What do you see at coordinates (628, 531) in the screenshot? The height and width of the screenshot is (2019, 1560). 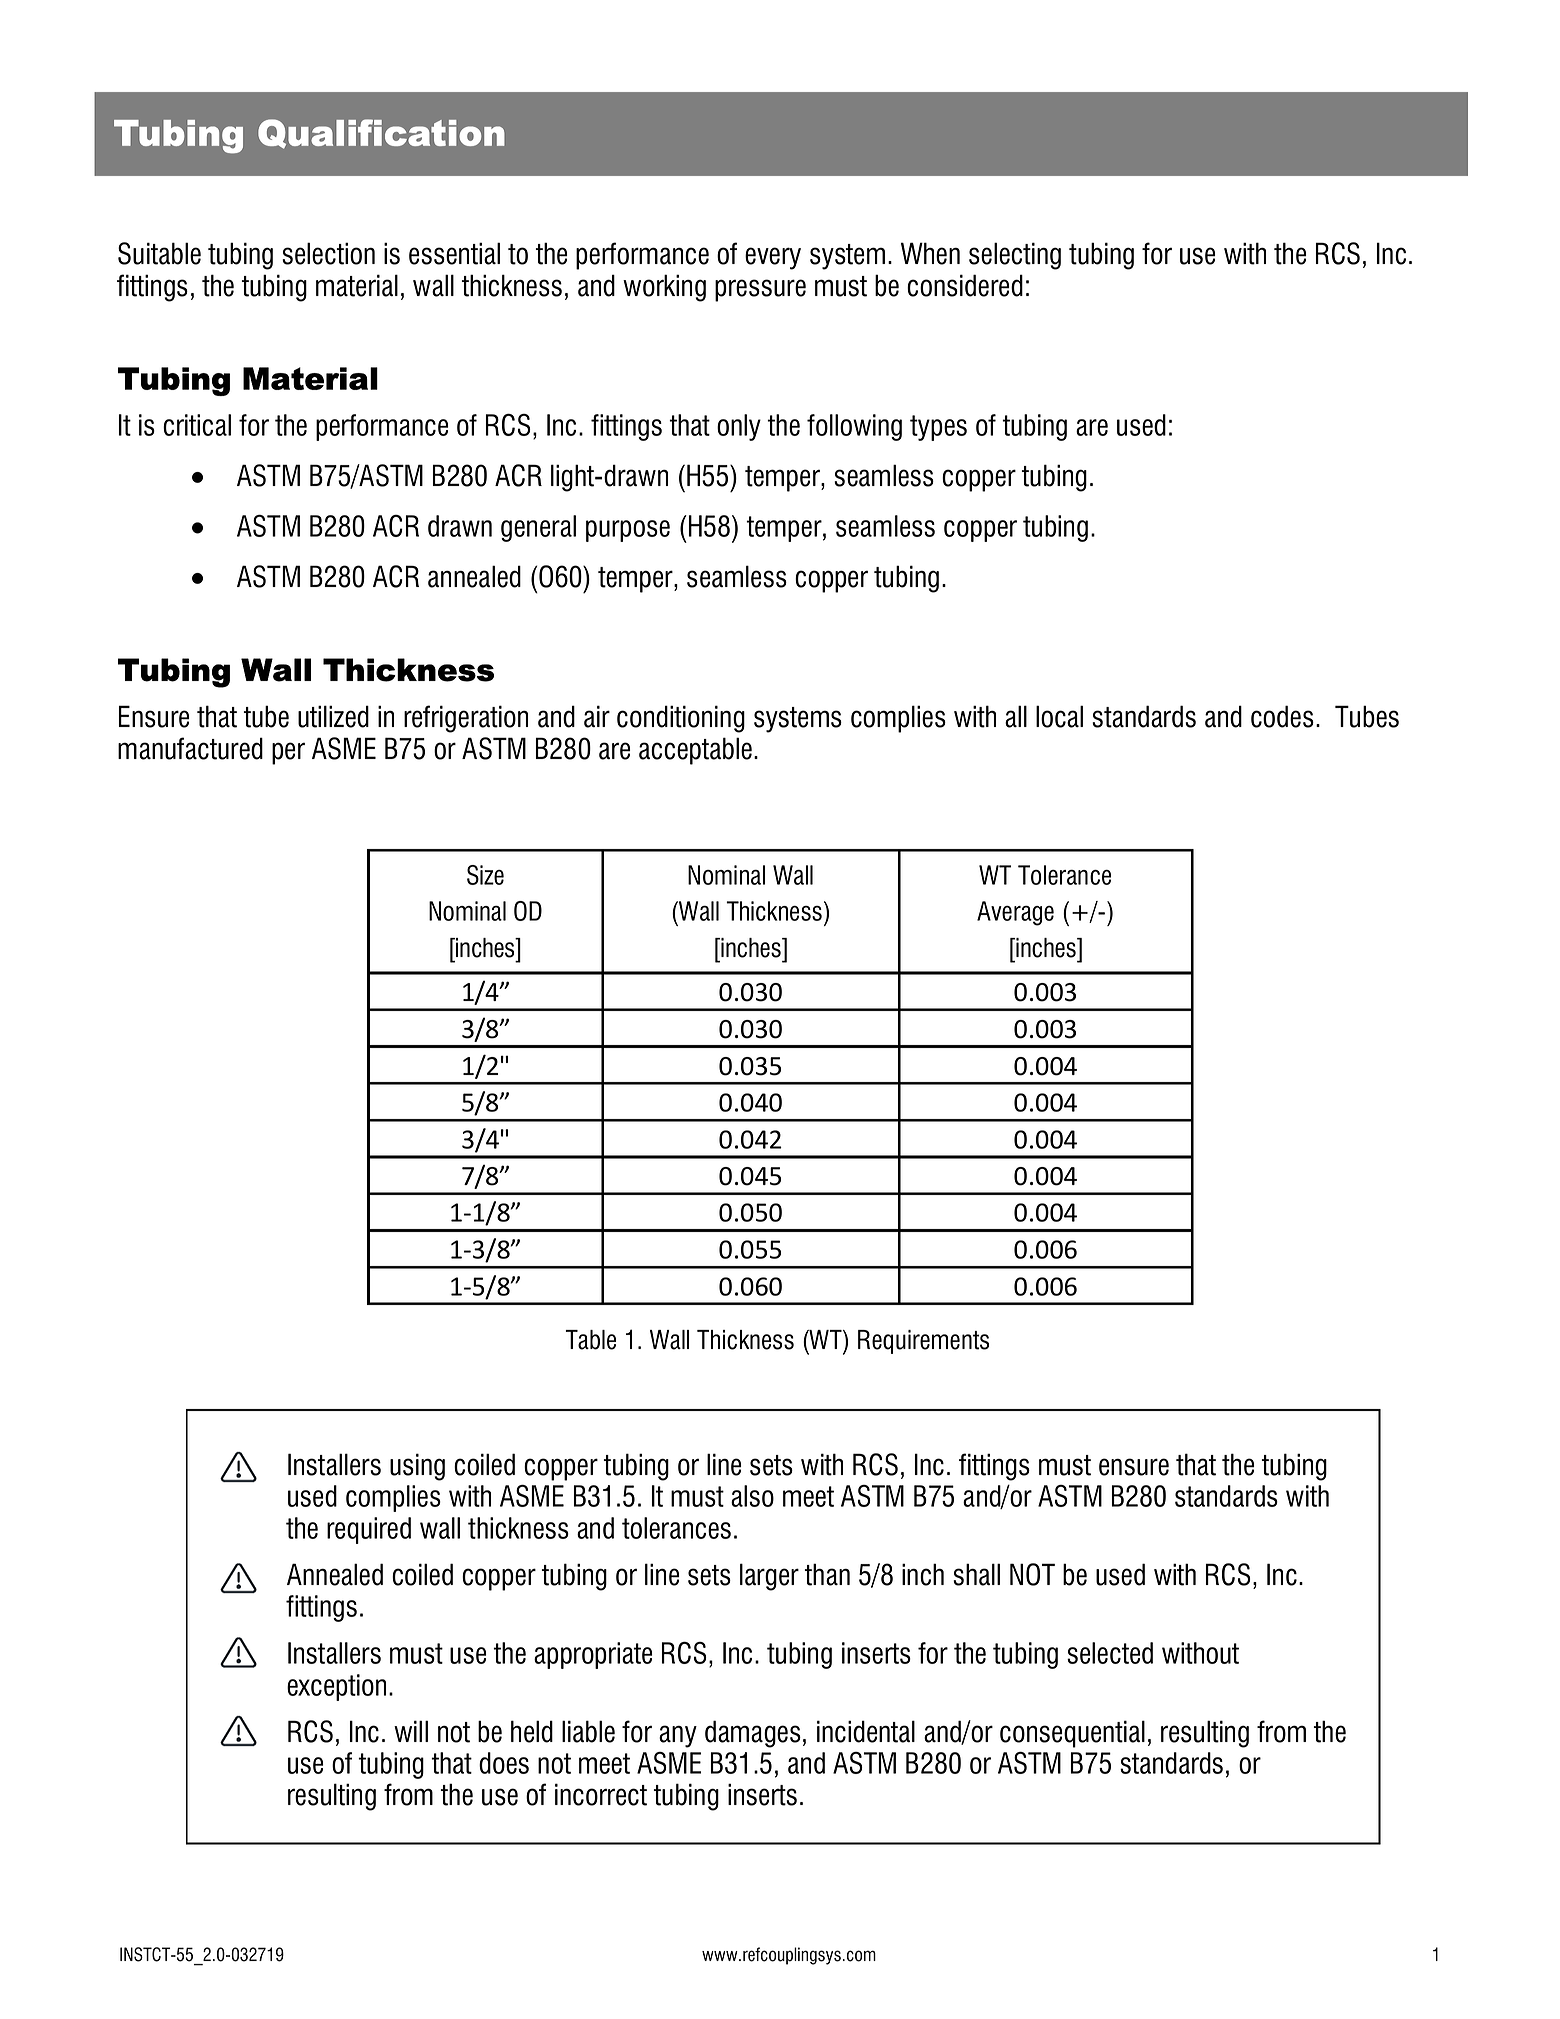 I see `purpose` at bounding box center [628, 531].
